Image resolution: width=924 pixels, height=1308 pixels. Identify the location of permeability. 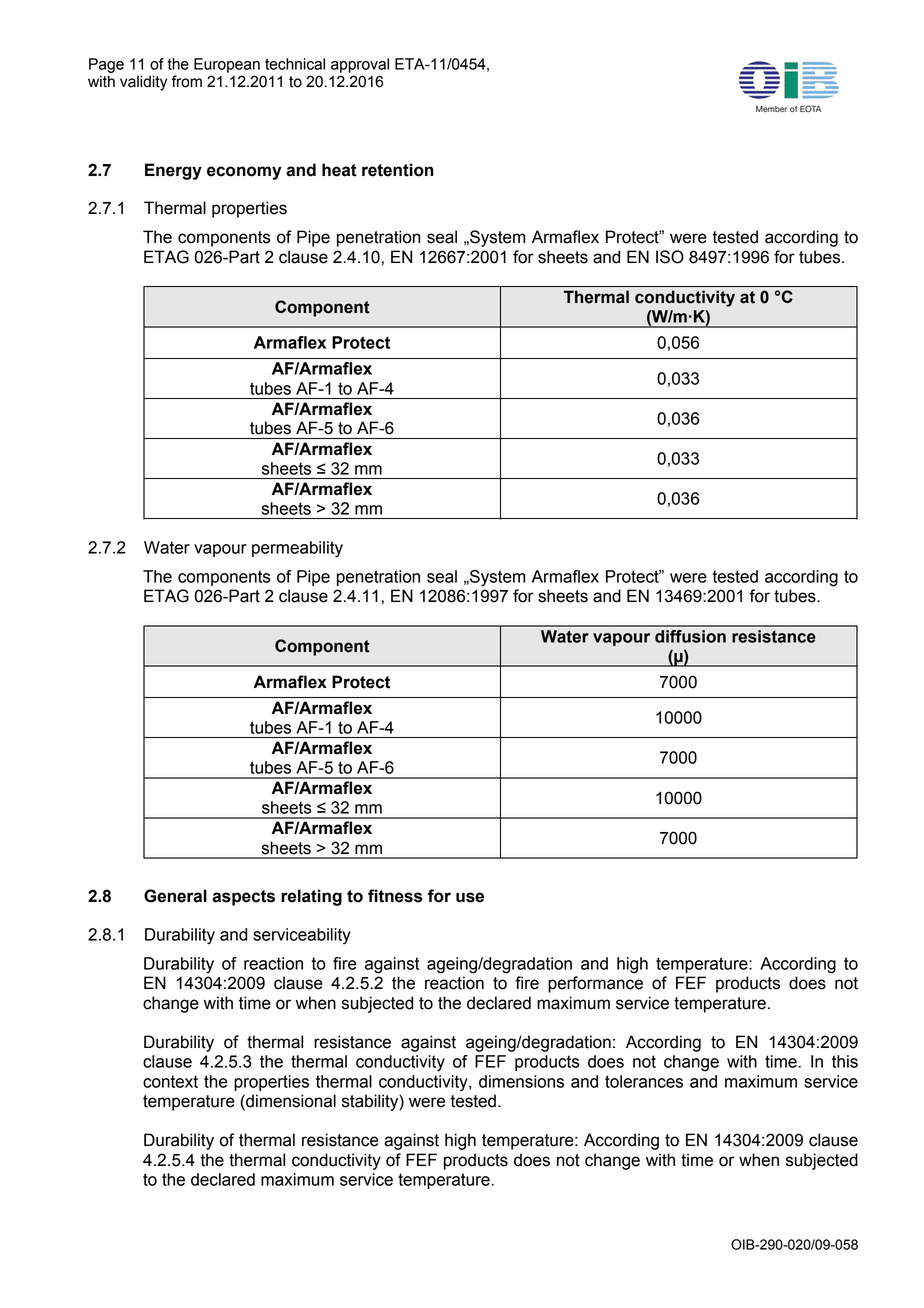
(297, 549).
